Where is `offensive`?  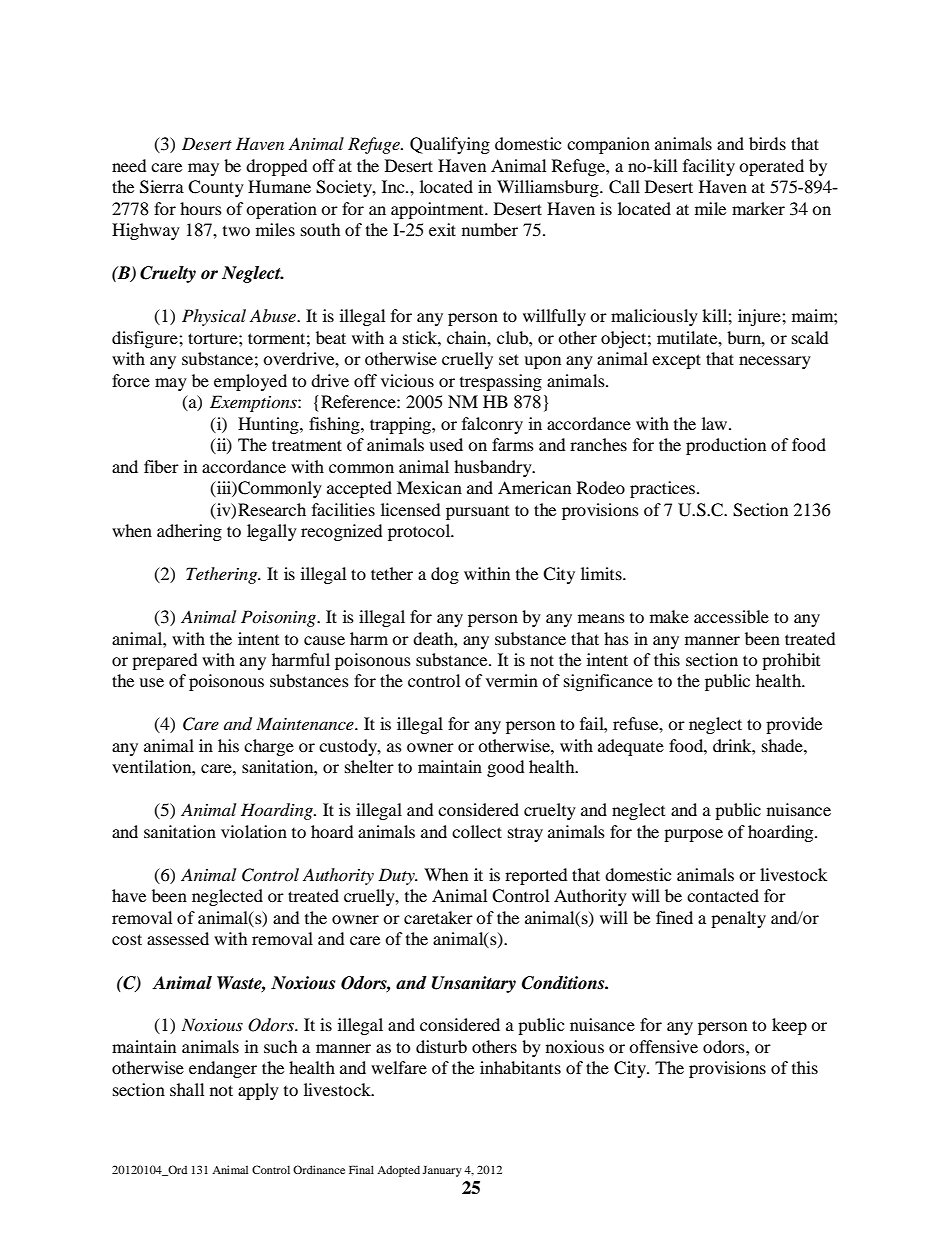 offensive is located at coordinates (663, 1046).
